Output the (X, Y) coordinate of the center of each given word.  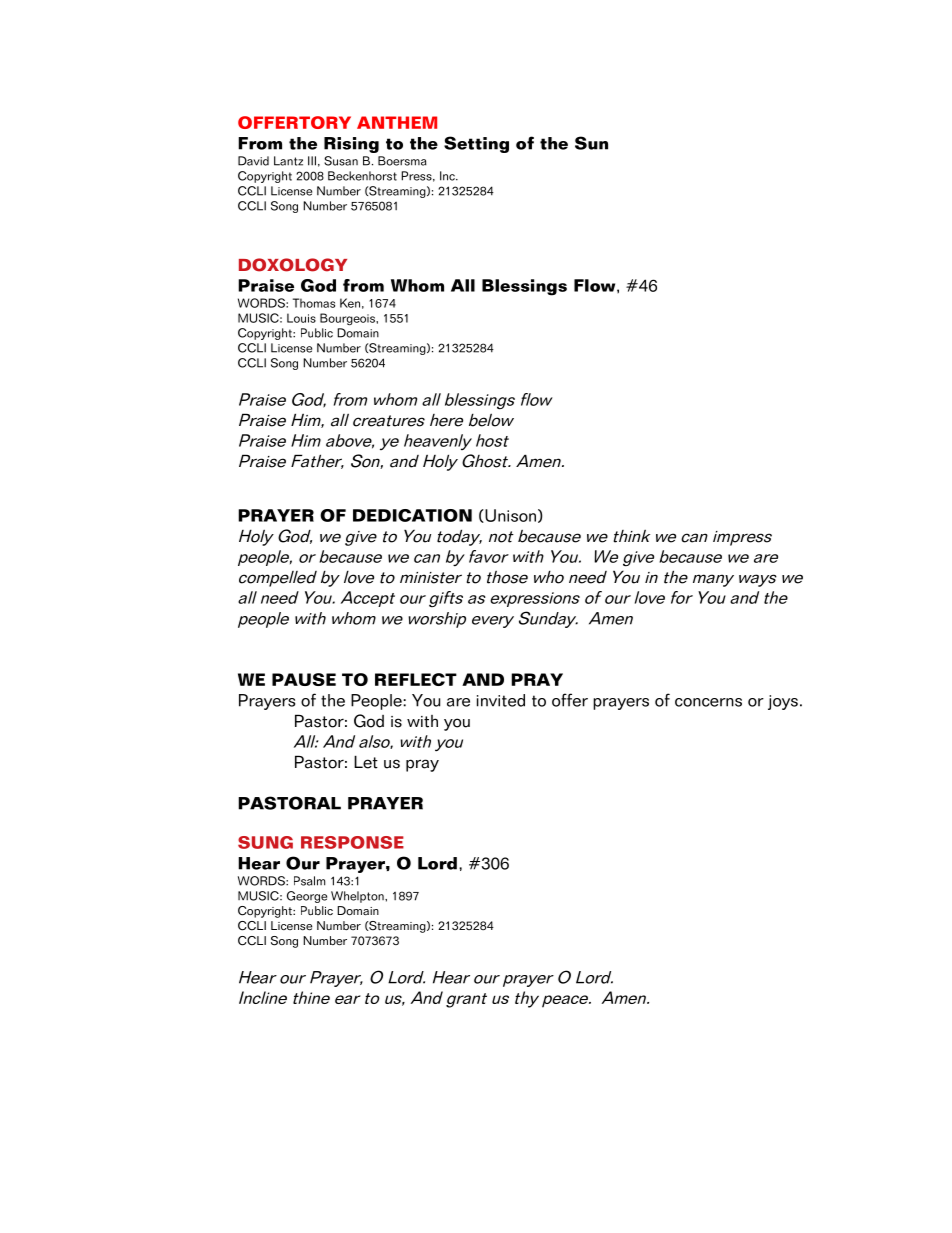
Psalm (309, 881)
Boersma (402, 161)
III (312, 161)
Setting (476, 144)
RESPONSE (352, 842)
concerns (708, 702)
